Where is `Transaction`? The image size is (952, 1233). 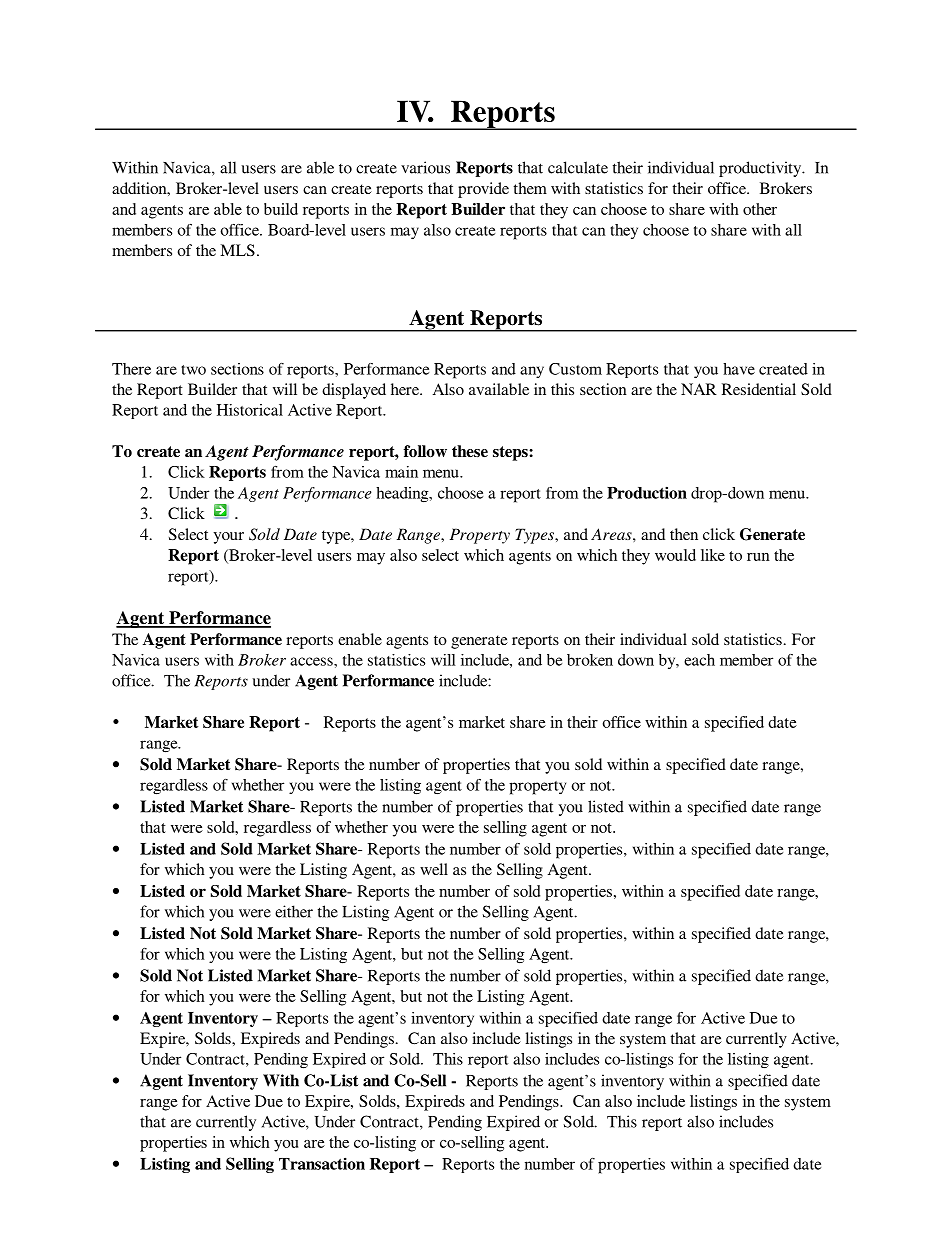
Transaction is located at coordinates (322, 1163).
